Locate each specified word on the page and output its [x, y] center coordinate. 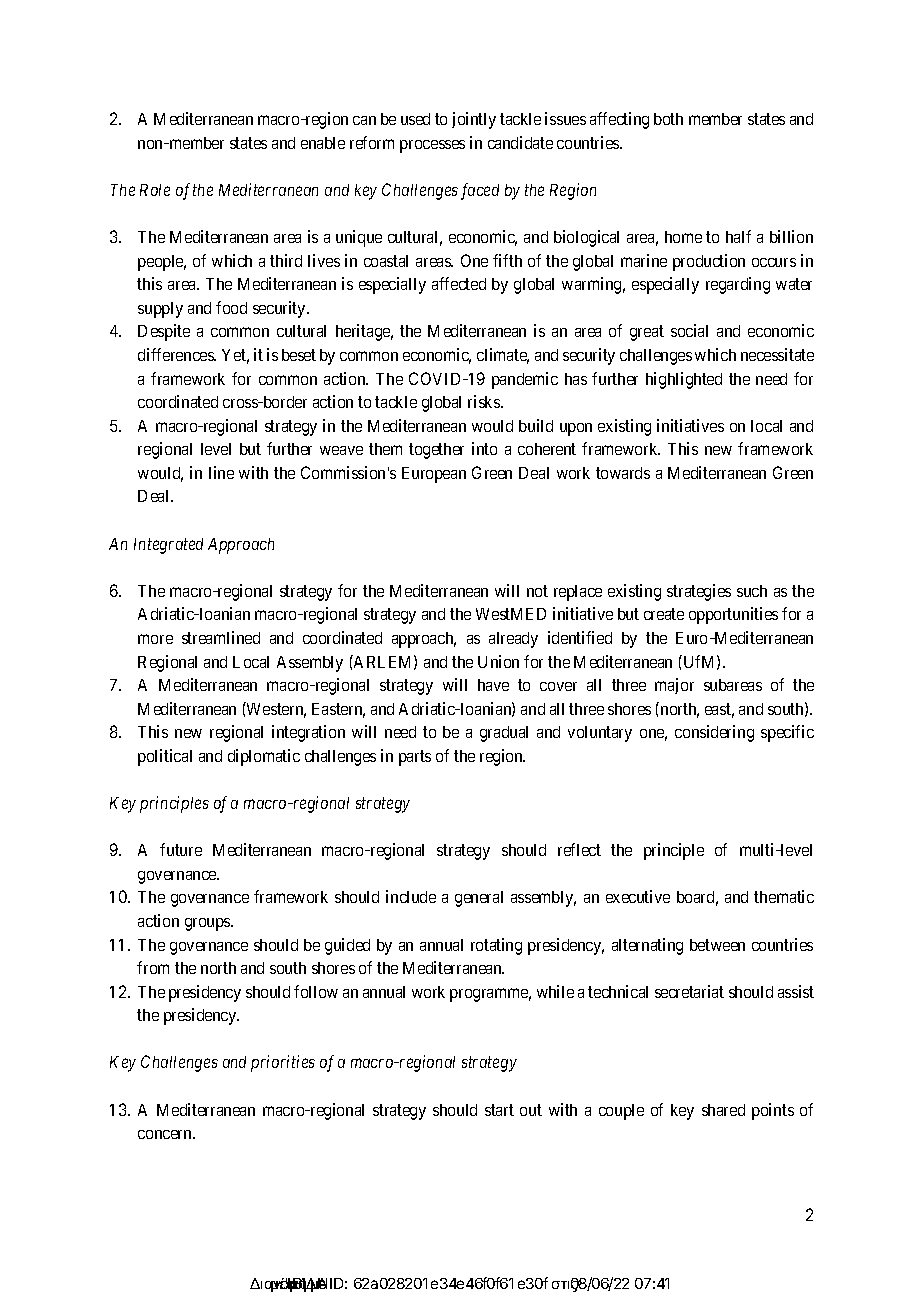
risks [485, 401]
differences [177, 354]
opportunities [733, 615]
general [479, 899]
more [155, 639]
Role [155, 190]
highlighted [684, 380]
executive [638, 896]
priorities [283, 1063]
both [668, 119]
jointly [474, 120]
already [513, 640]
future [181, 849]
